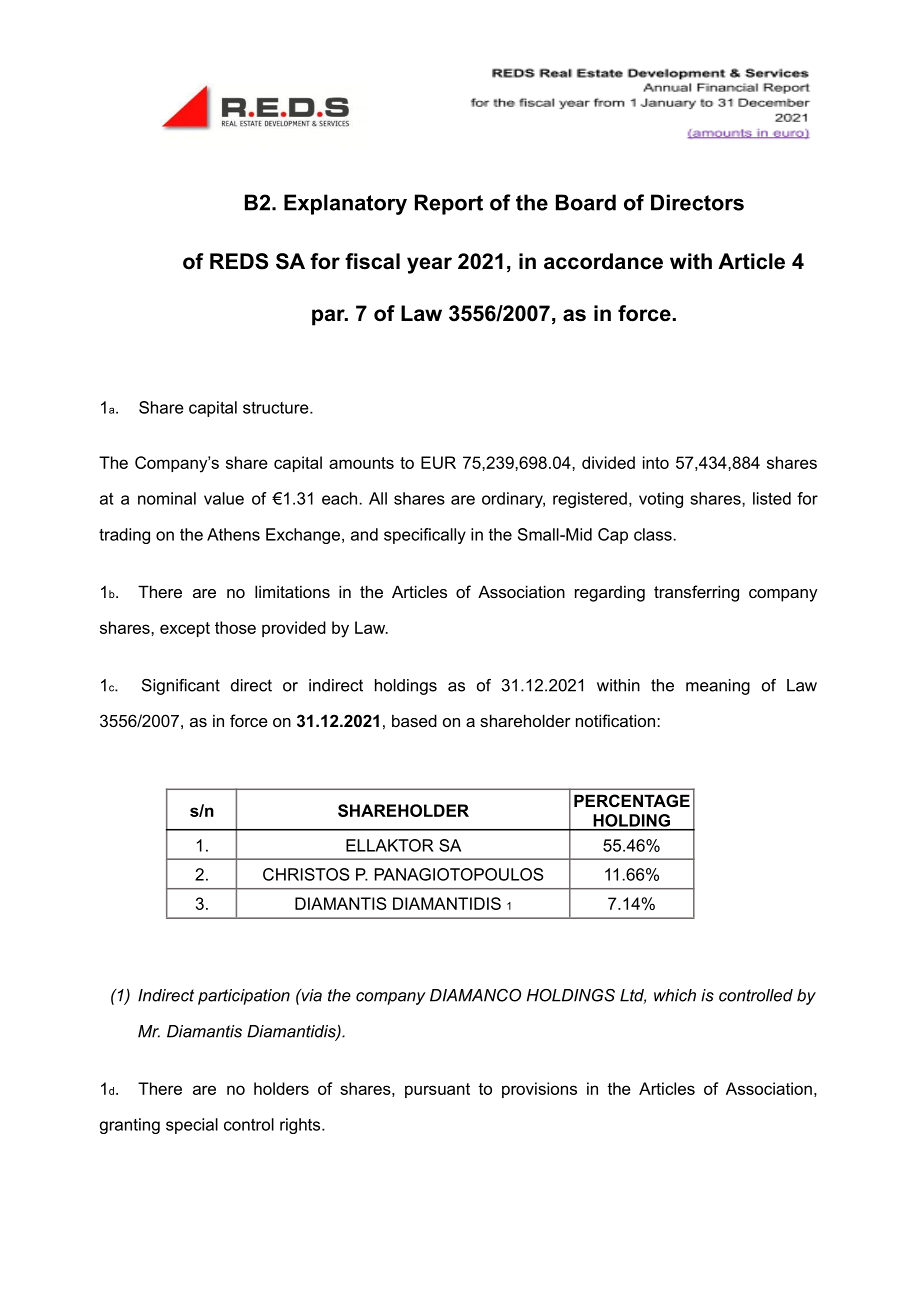  What do you see at coordinates (224, 498) in the page?
I see `value` at bounding box center [224, 498].
